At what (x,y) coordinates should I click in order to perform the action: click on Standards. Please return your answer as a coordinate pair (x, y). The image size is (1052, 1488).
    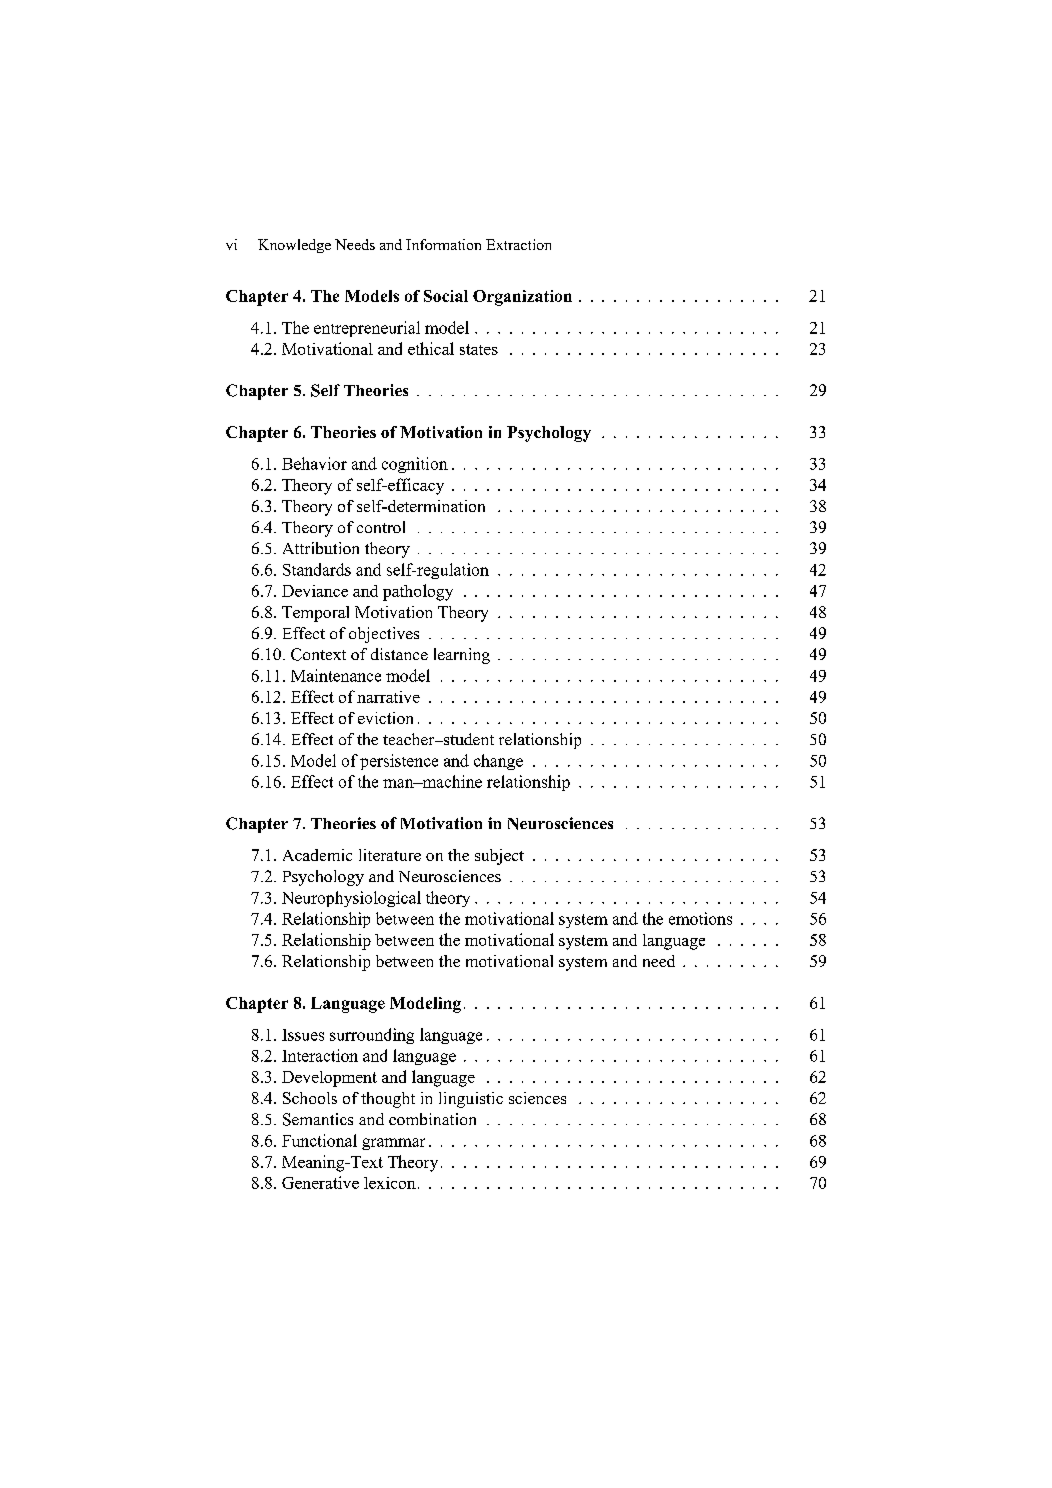
    Looking at the image, I should click on (317, 569).
